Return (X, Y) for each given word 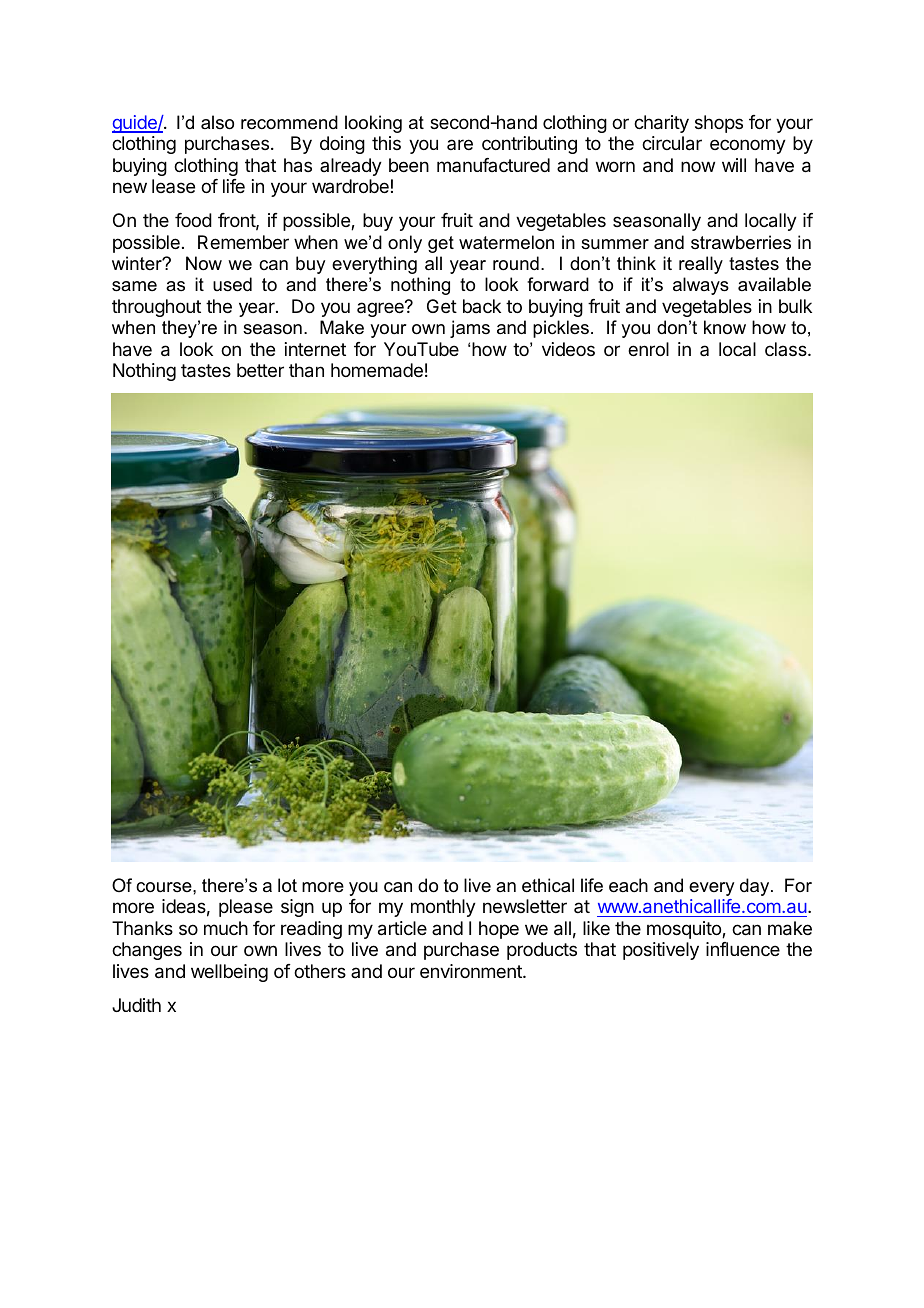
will (734, 165)
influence (743, 949)
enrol (648, 349)
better (260, 370)
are (460, 144)
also (217, 122)
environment (472, 971)
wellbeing (229, 973)
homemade (377, 370)
